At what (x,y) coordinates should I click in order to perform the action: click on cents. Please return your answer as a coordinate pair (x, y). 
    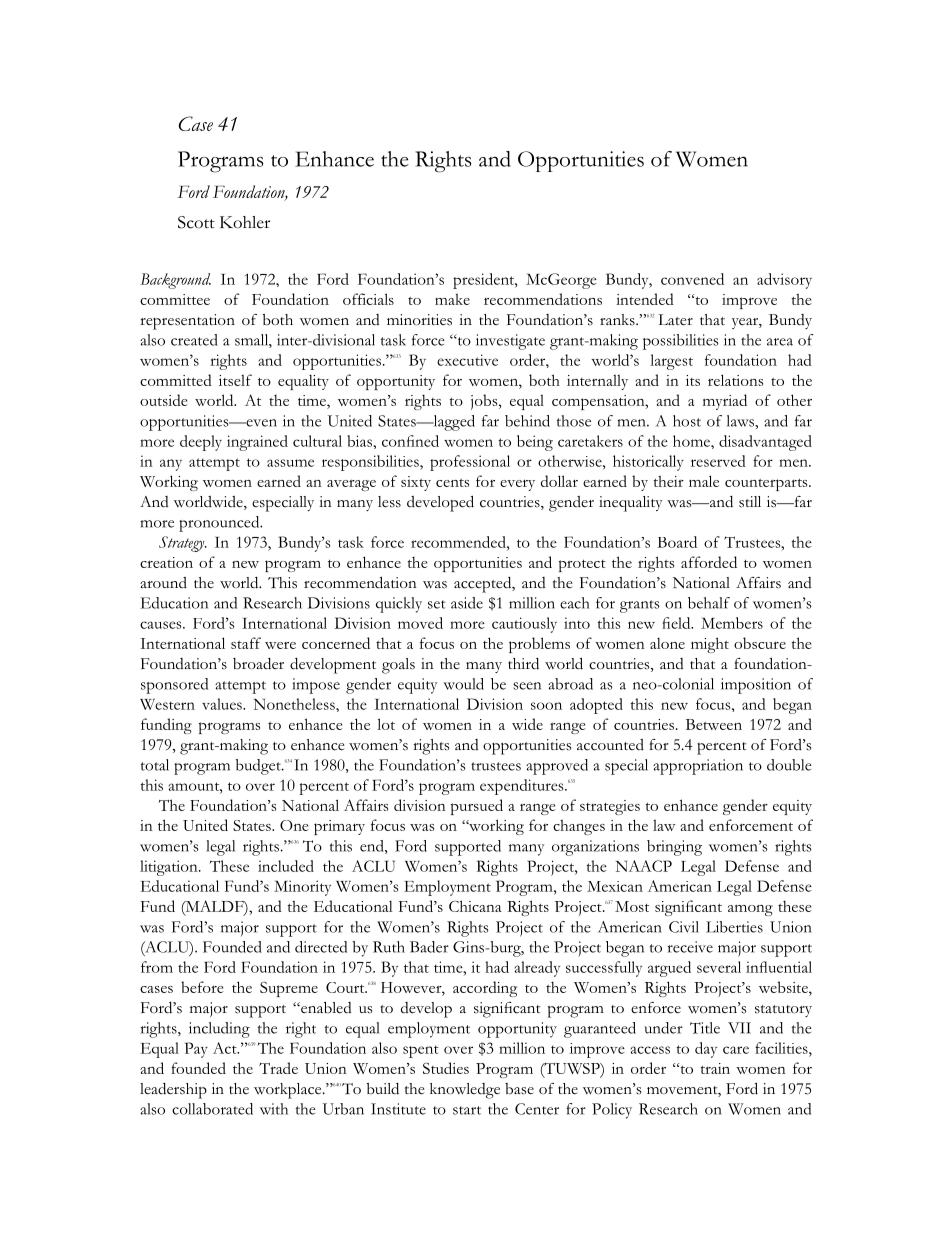
    Looking at the image, I should click on (452, 483).
